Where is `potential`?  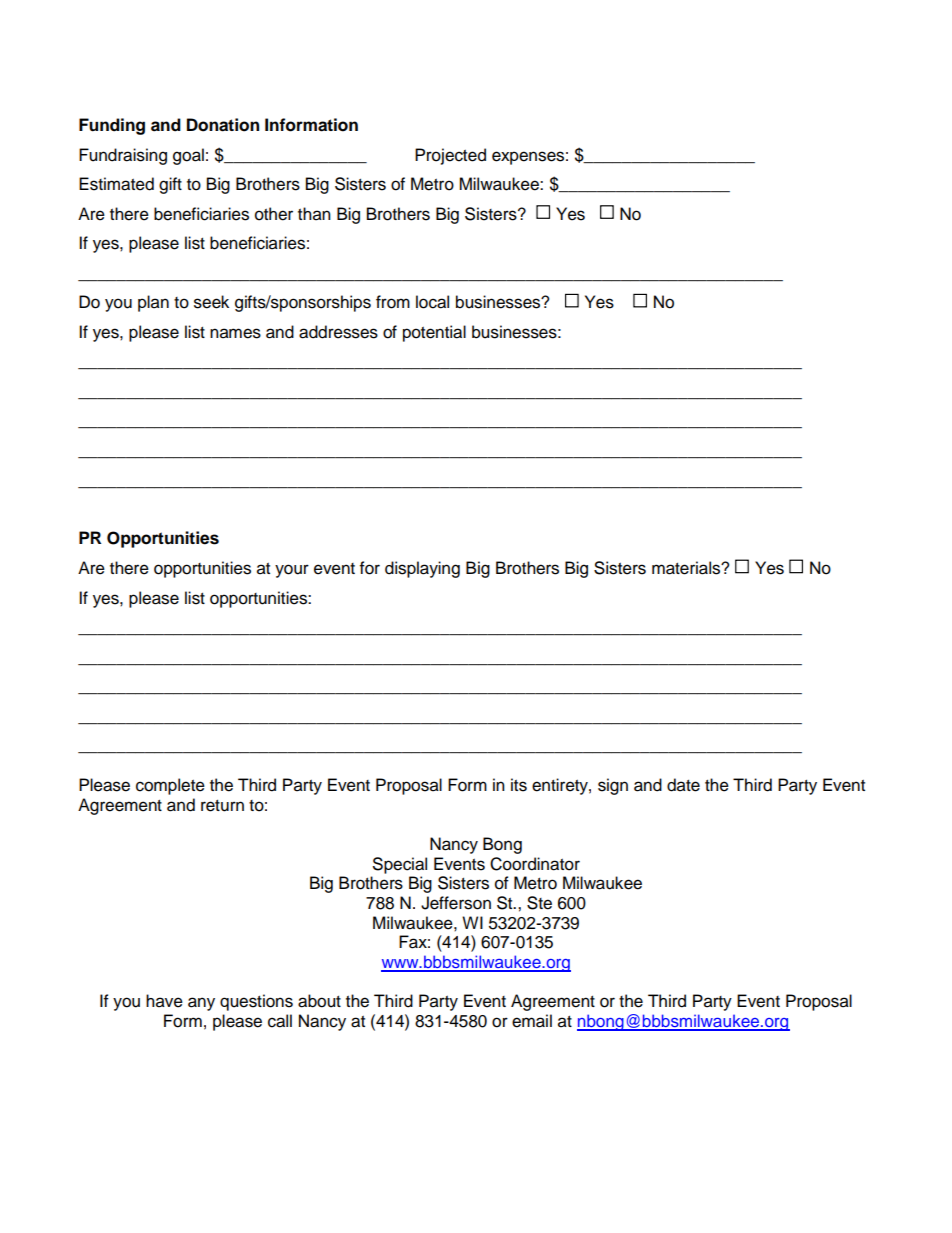
potential is located at coordinates (434, 333).
